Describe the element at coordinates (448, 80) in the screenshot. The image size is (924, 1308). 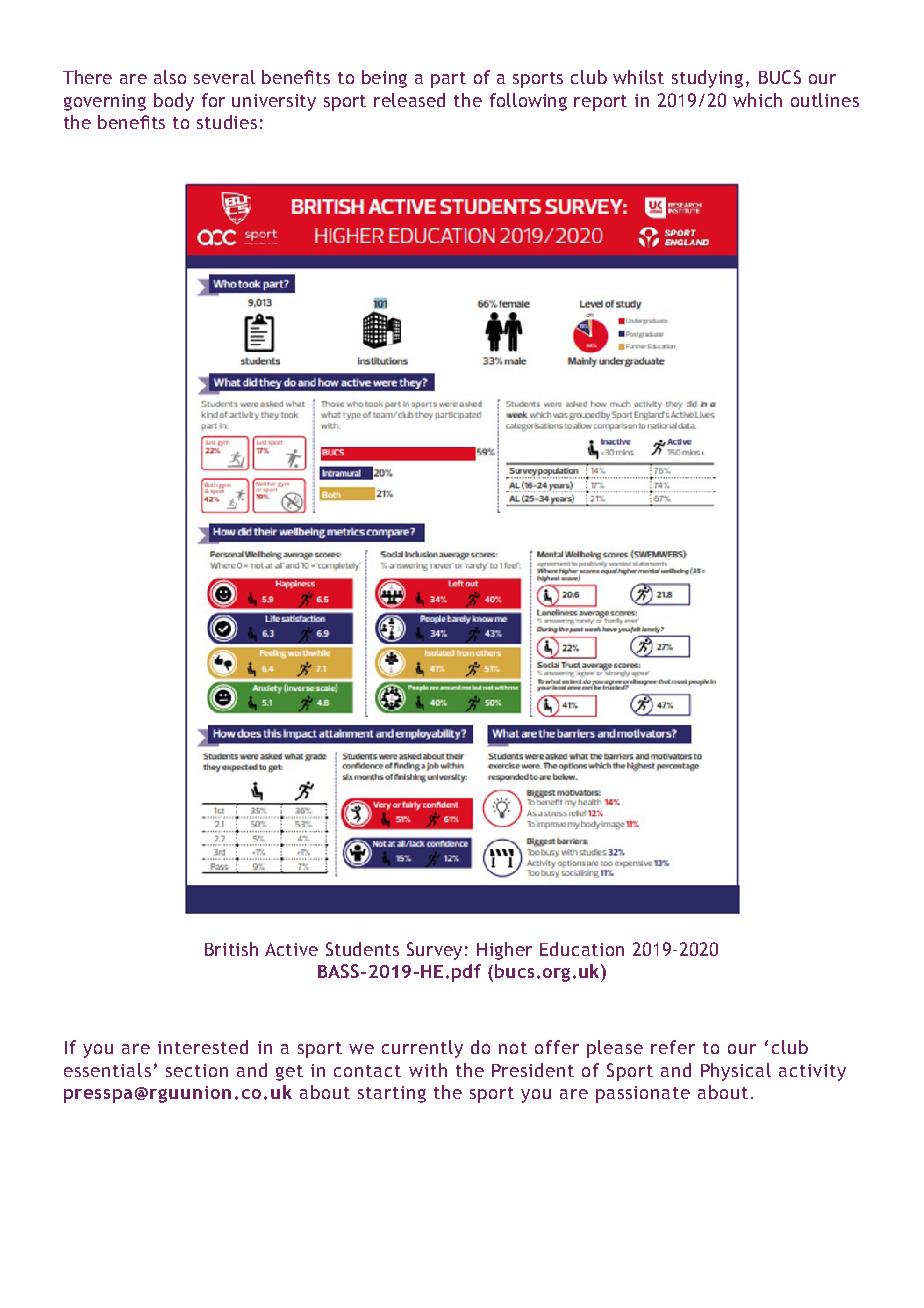
I see `part` at that location.
